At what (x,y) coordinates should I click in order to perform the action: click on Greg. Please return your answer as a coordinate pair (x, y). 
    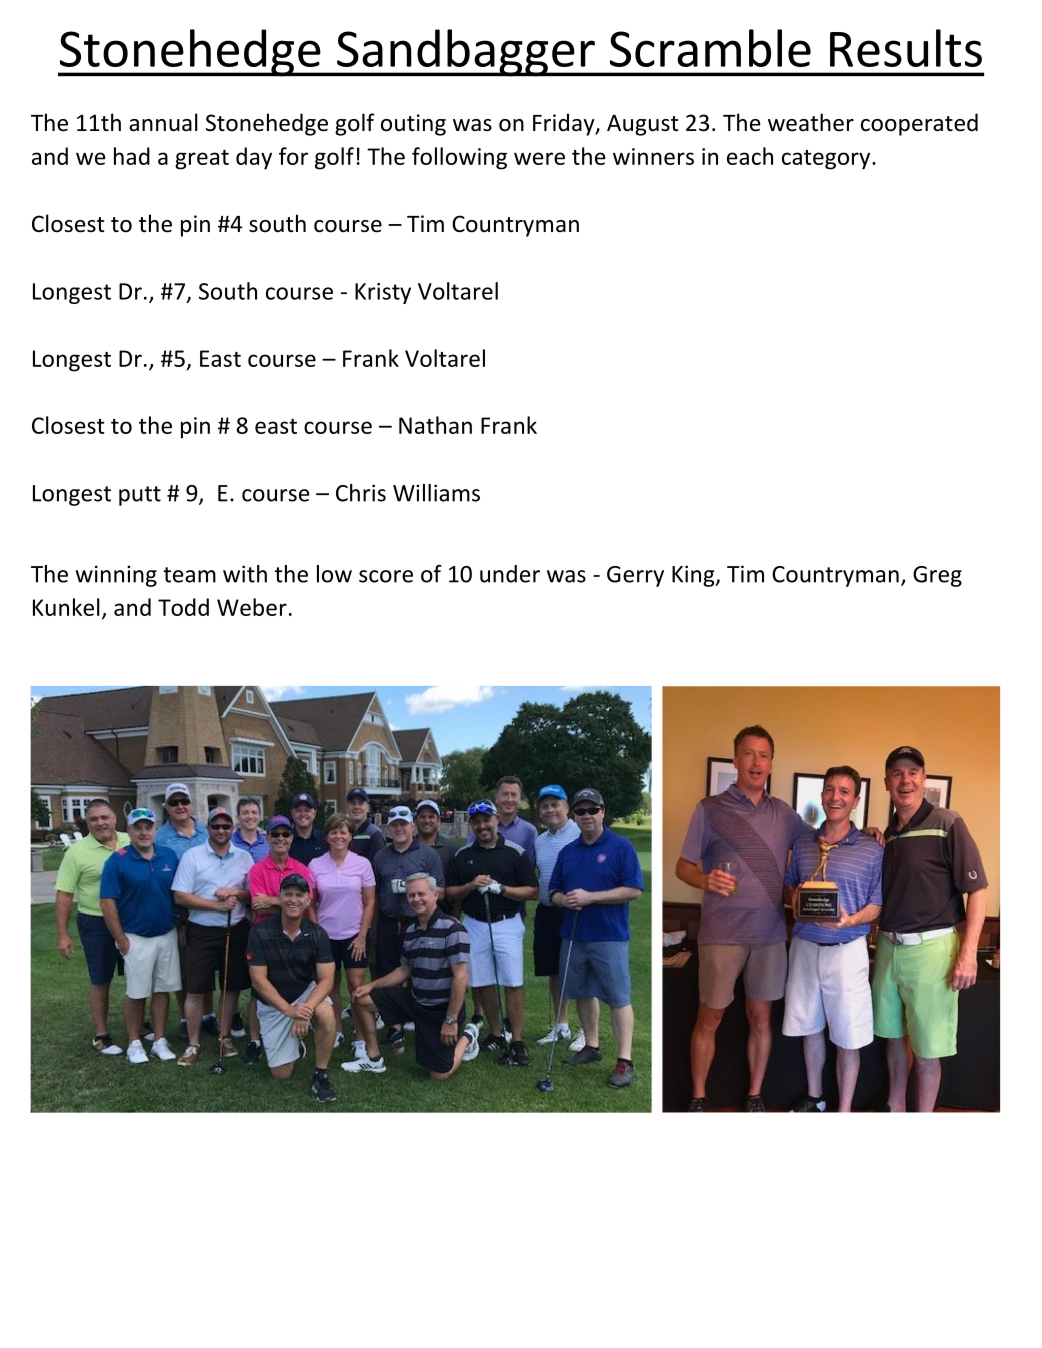
    Looking at the image, I should click on (937, 576).
